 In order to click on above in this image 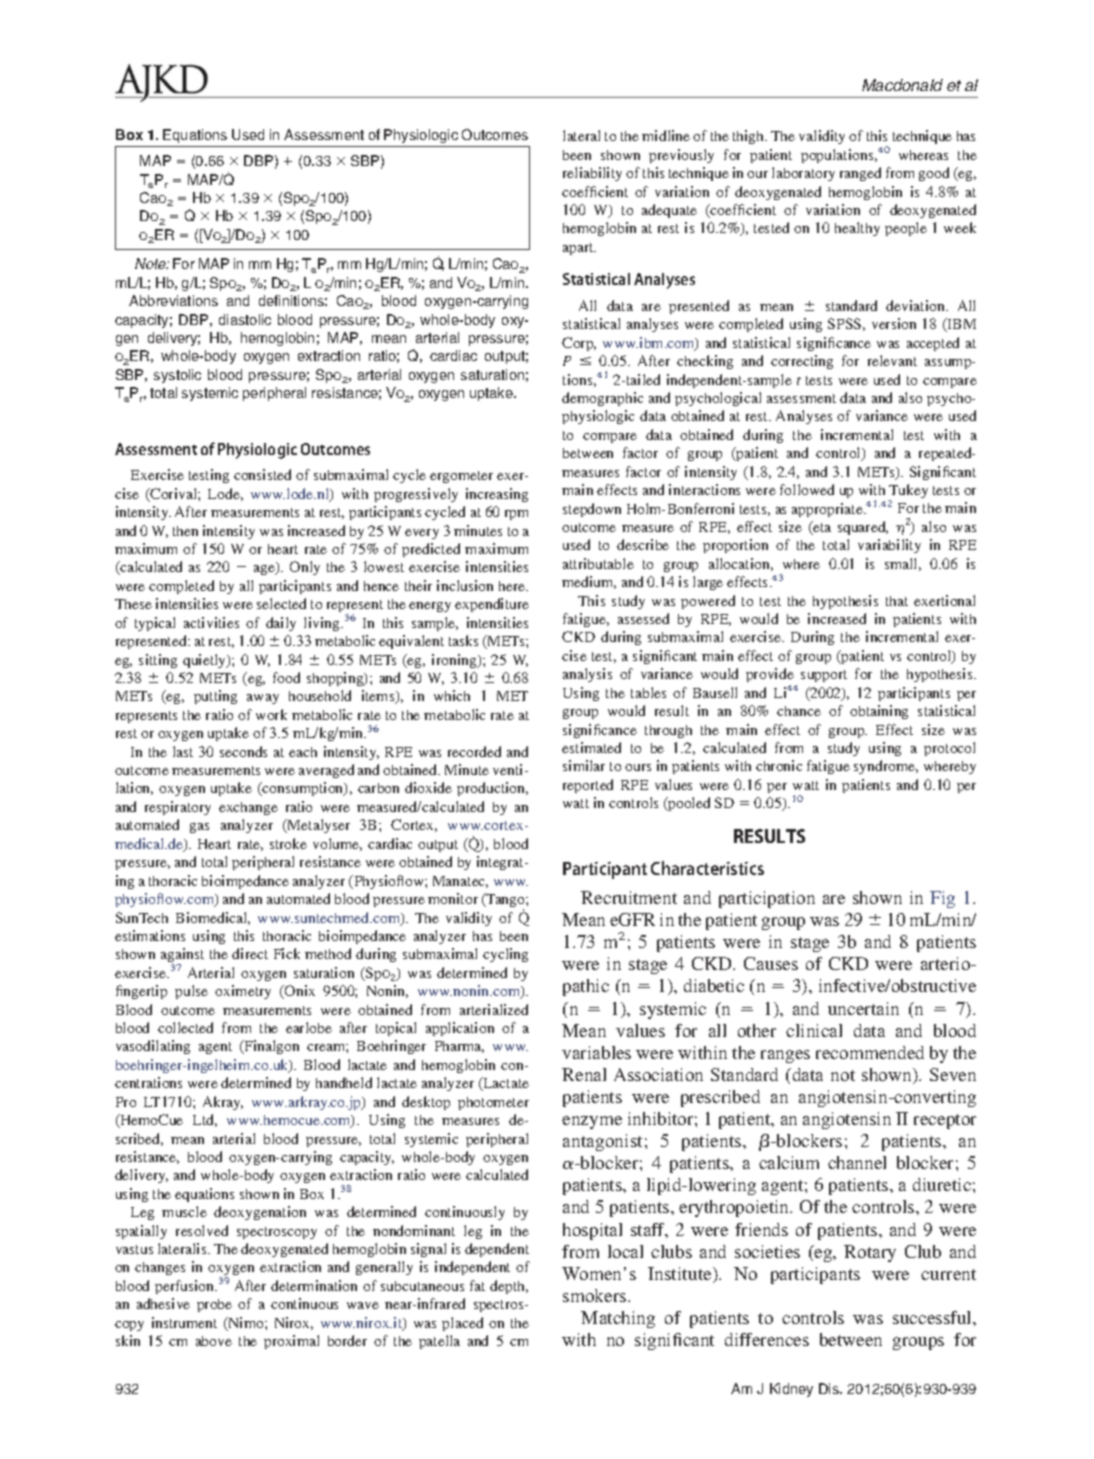, I will do `click(214, 1341)`.
